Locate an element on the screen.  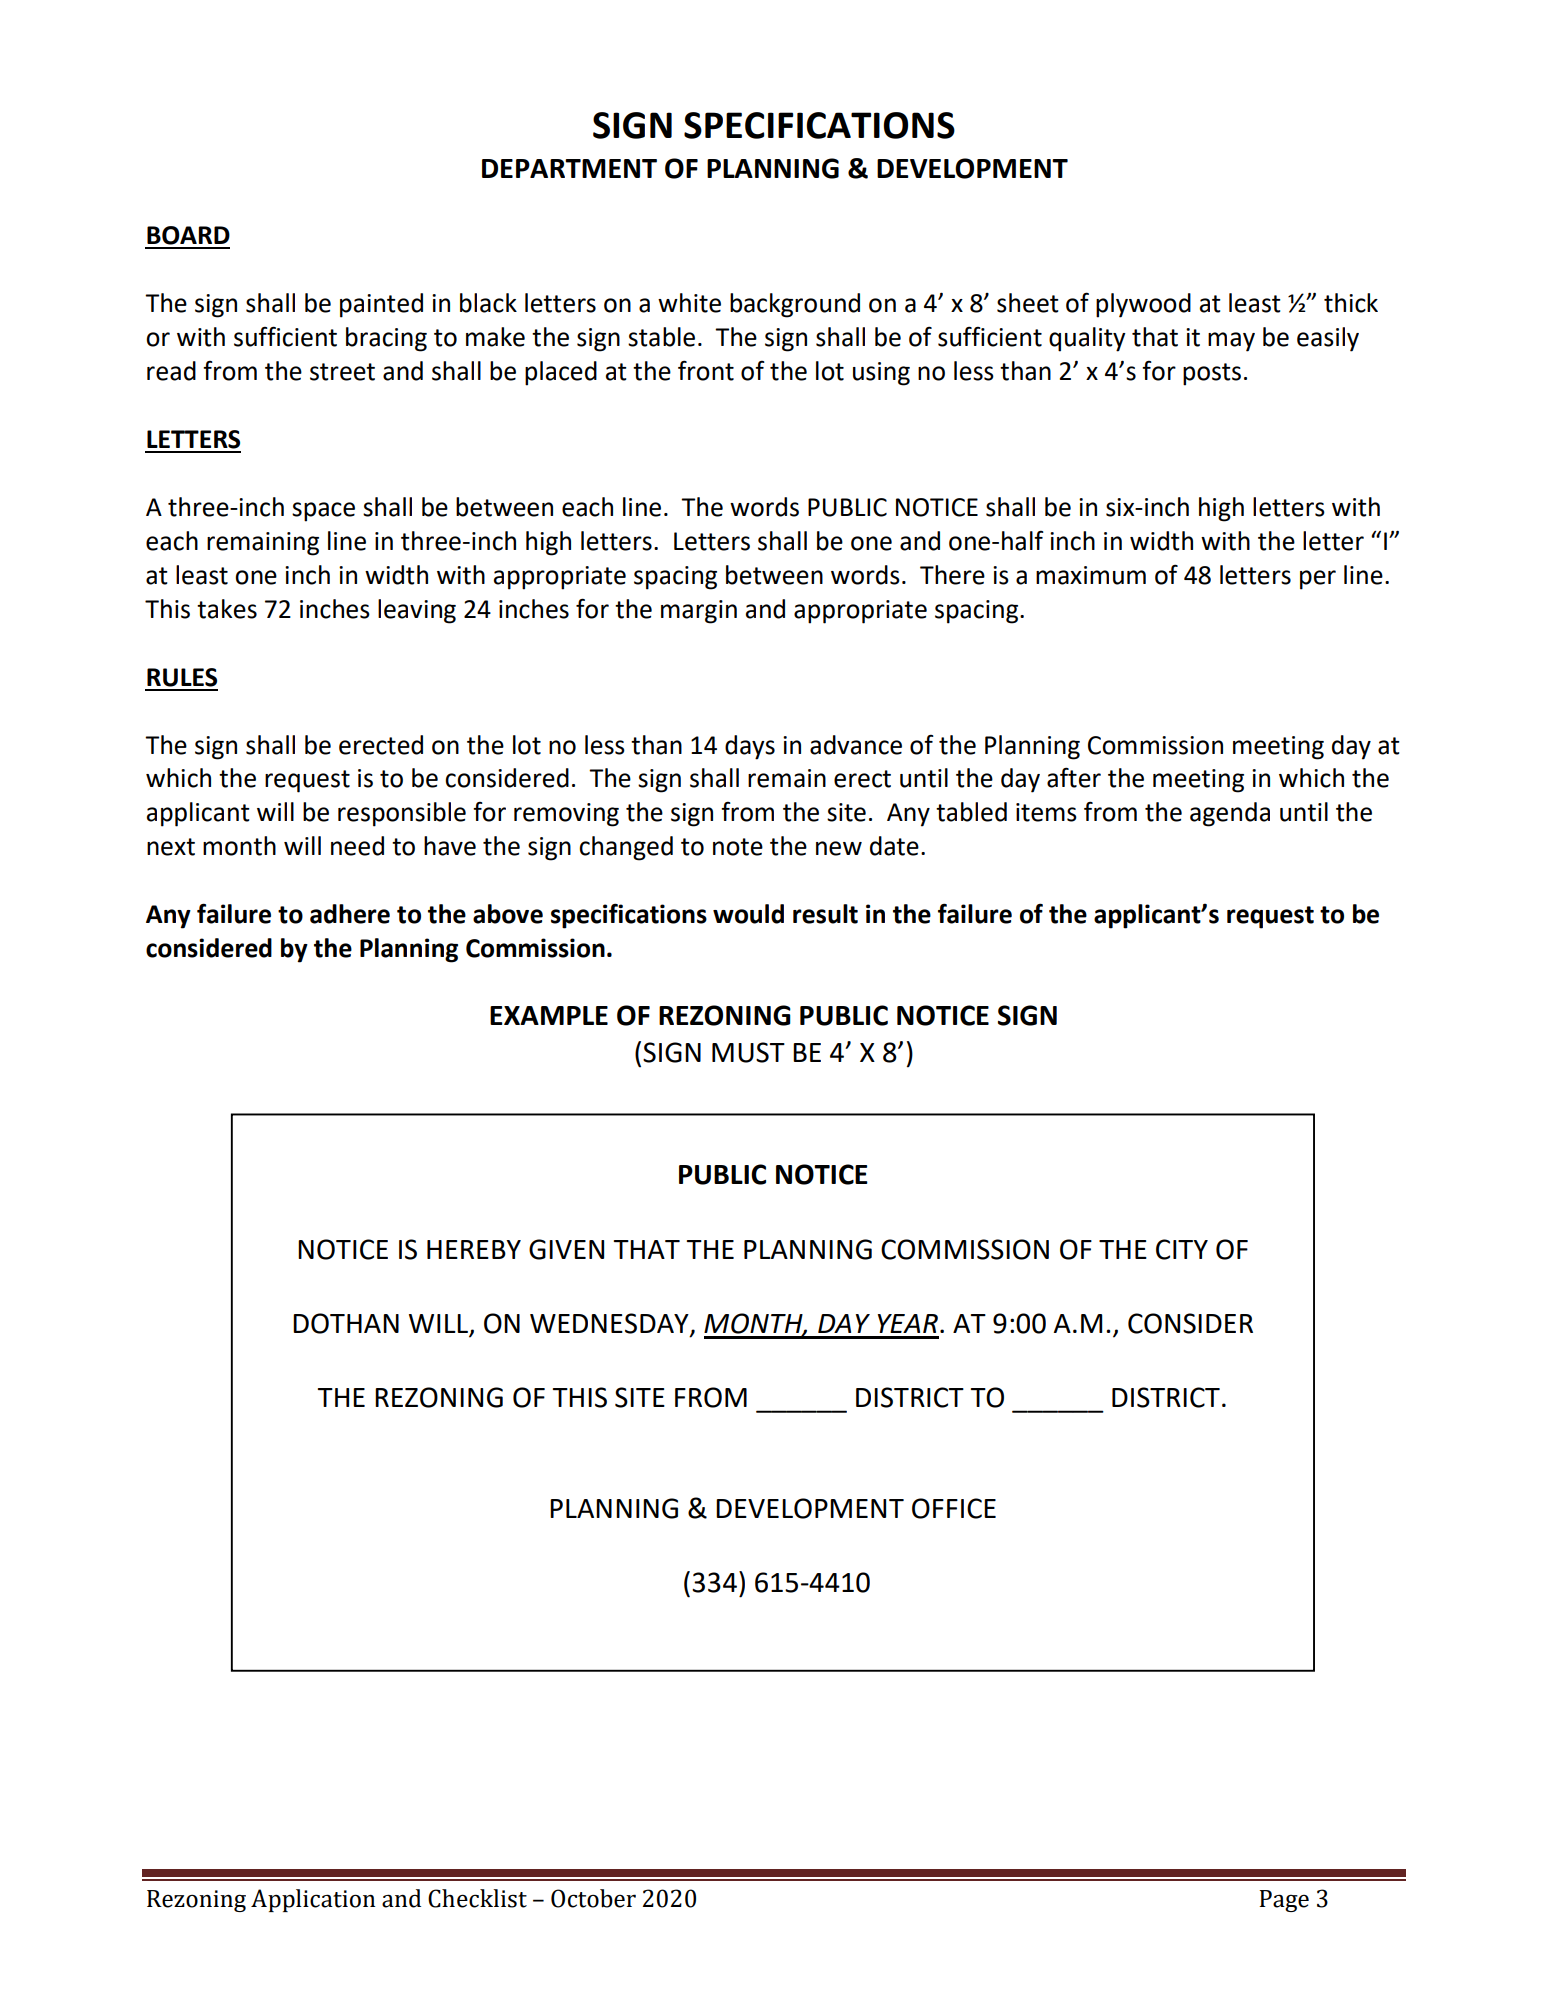
margin is located at coordinates (699, 612).
